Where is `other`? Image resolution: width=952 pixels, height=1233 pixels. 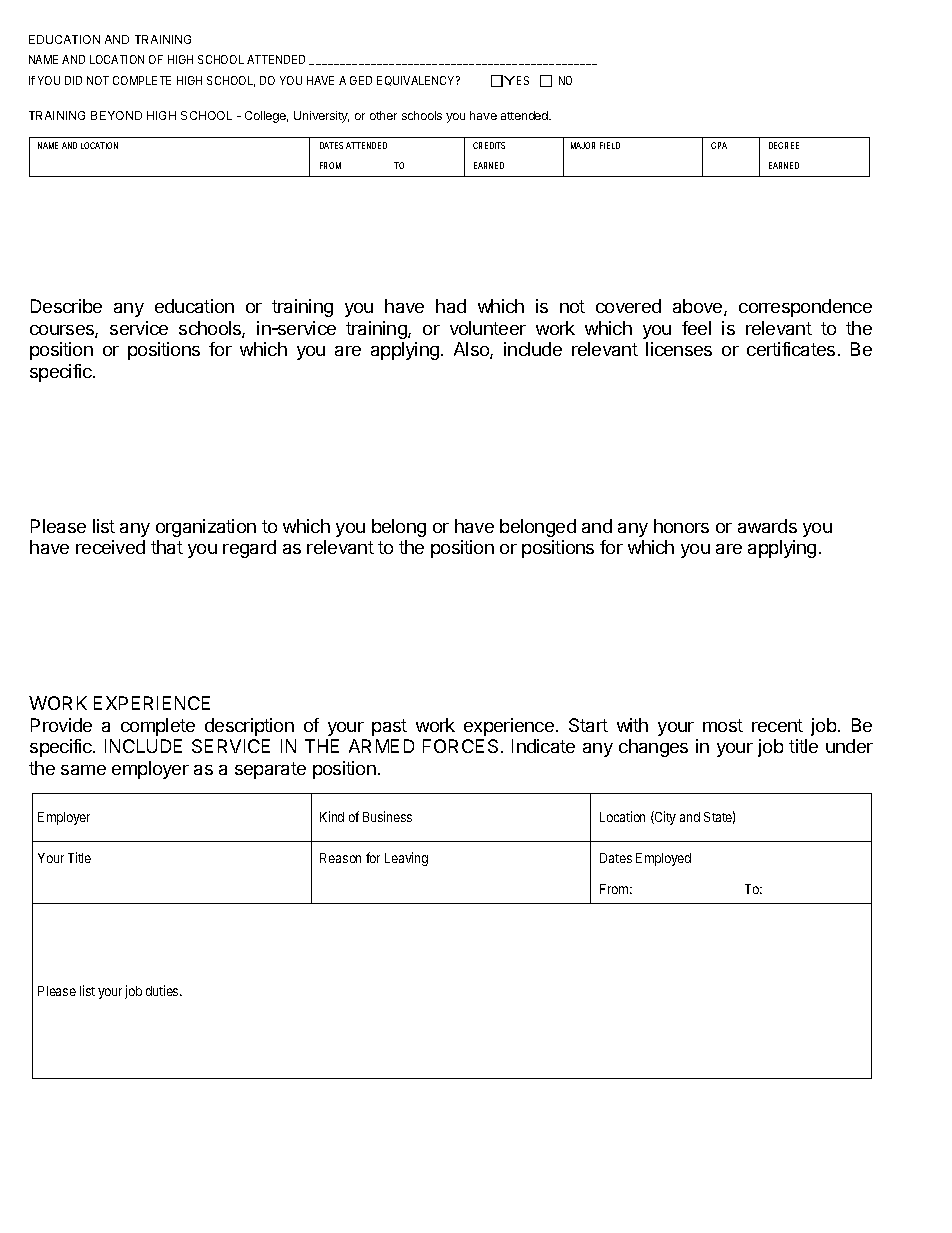
other is located at coordinates (383, 115).
